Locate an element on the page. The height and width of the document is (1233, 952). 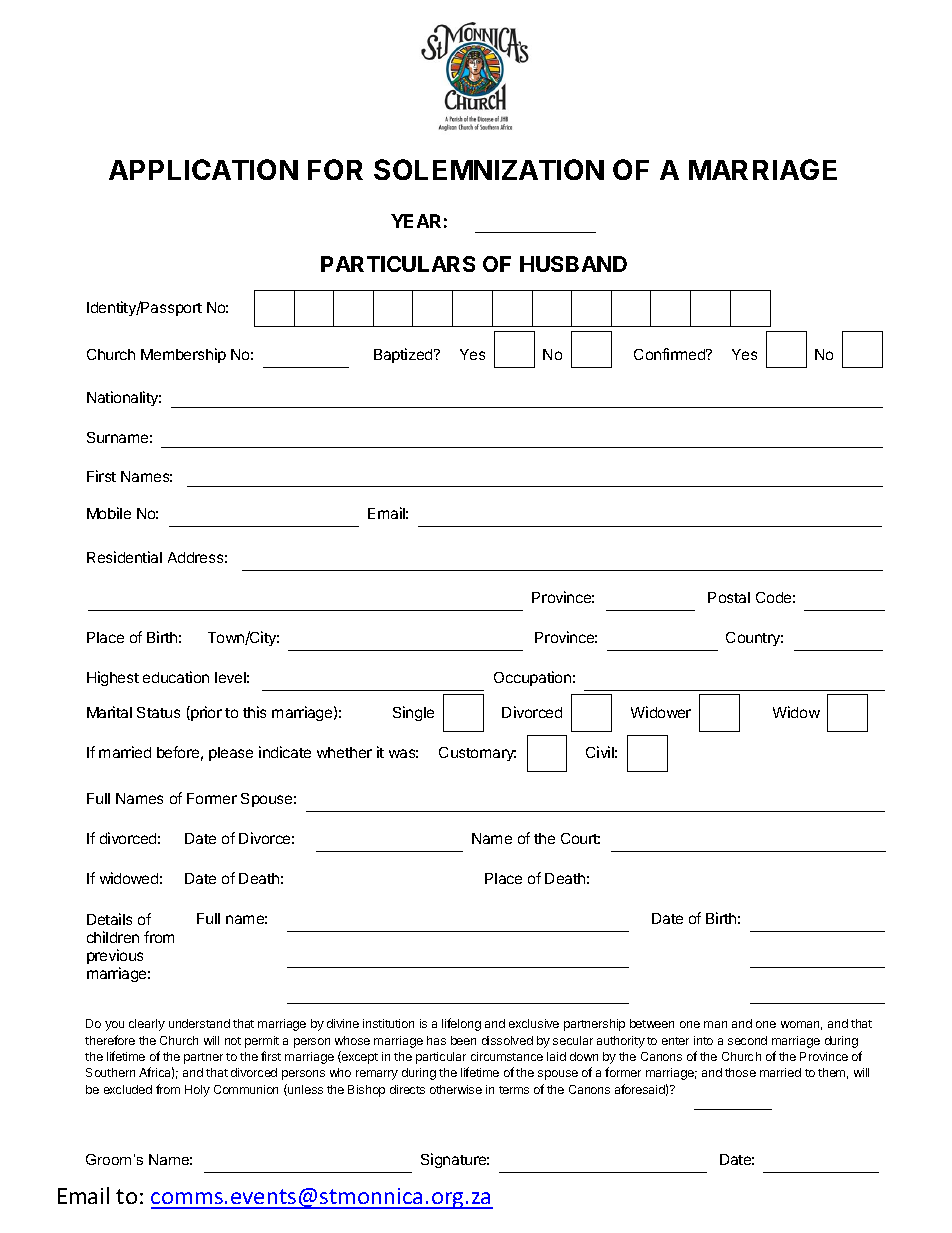
HUSBAND is located at coordinates (573, 264).
